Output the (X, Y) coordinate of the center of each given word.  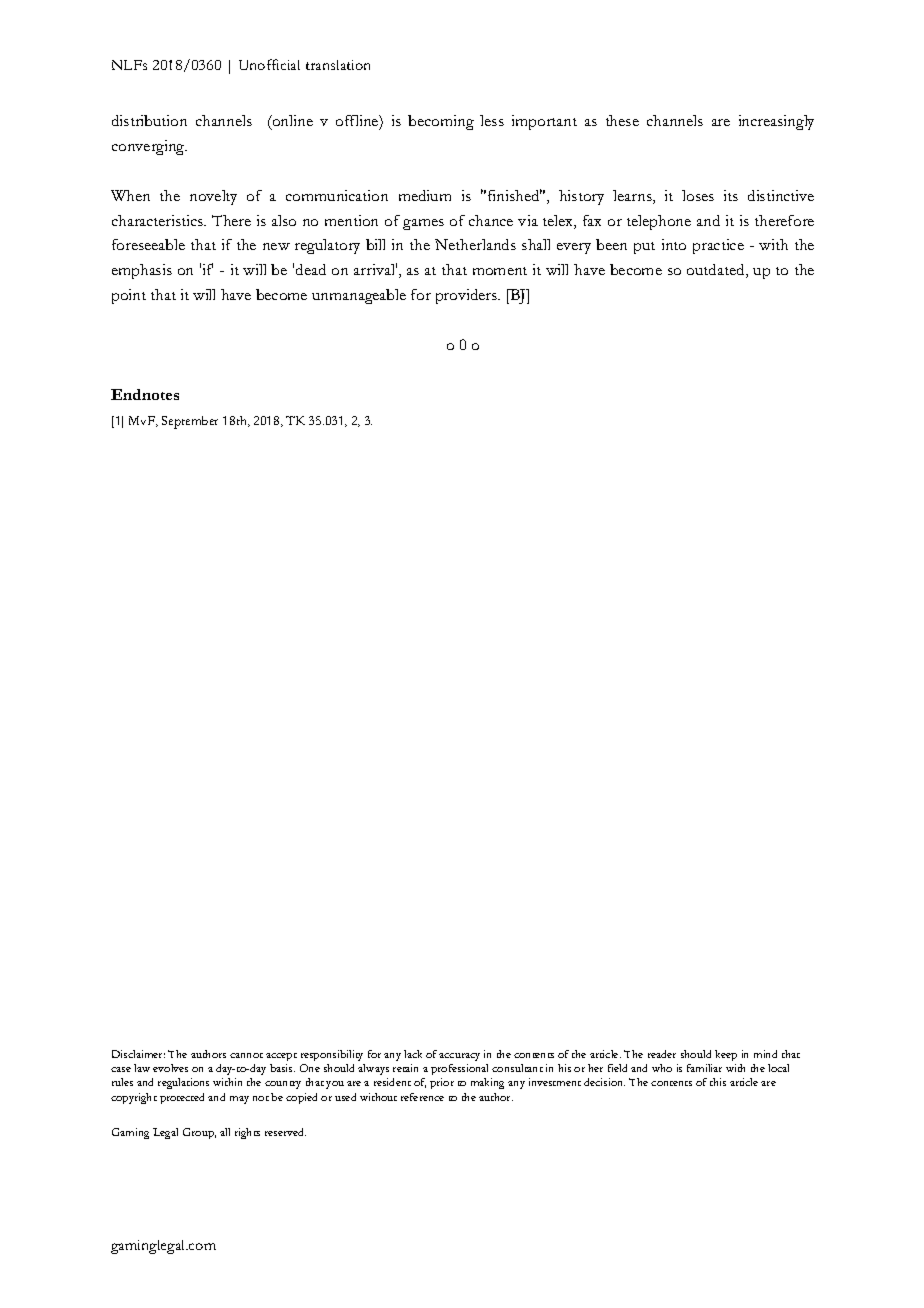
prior (442, 1083)
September (190, 422)
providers (467, 296)
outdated (717, 271)
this (718, 1082)
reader (662, 1054)
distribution (149, 120)
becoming (441, 122)
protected (182, 1098)
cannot (246, 1055)
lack (413, 1054)
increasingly (776, 122)
